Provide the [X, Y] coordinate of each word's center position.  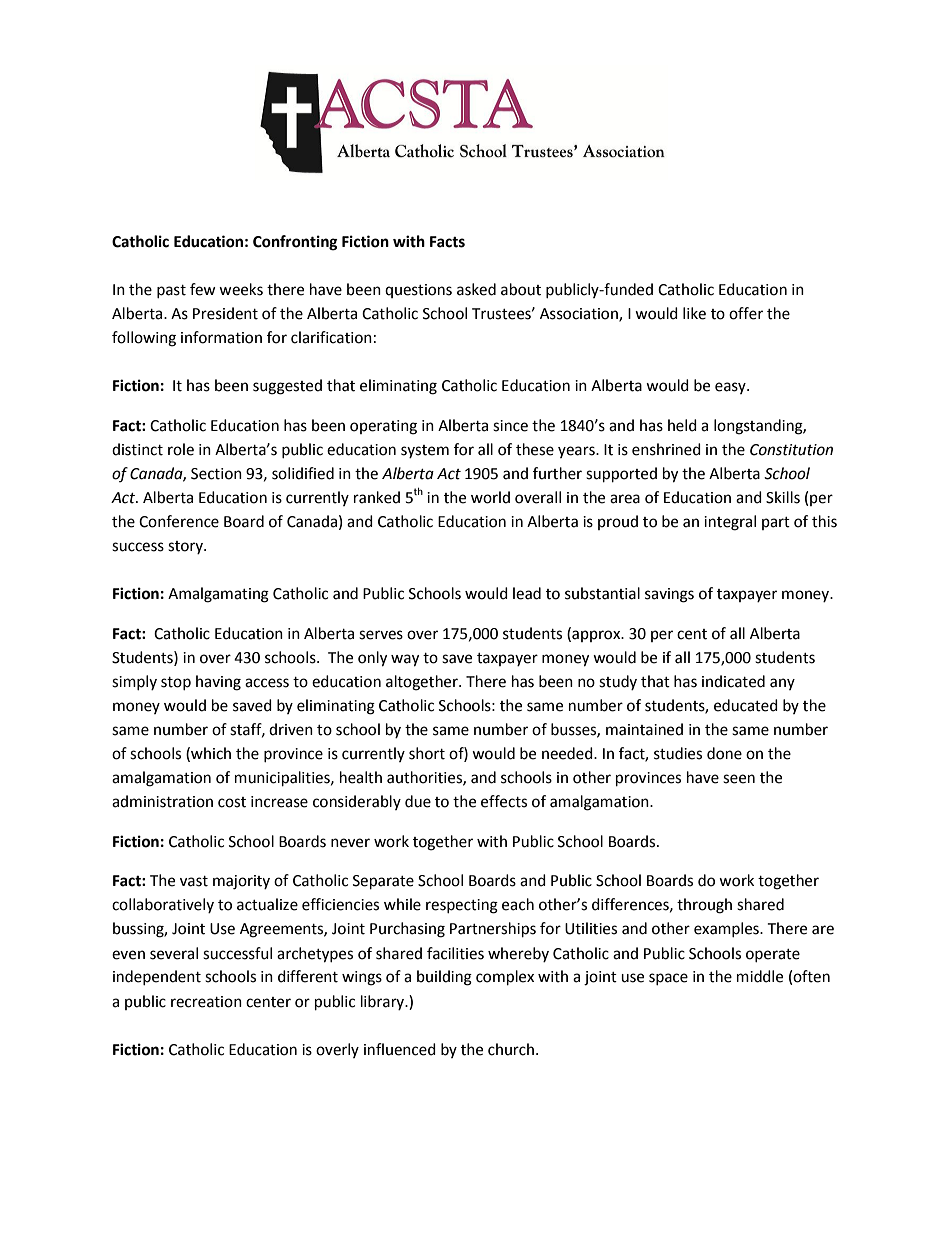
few [203, 289]
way [405, 660]
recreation [206, 1002]
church [511, 1049]
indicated [733, 681]
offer [746, 313]
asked [476, 289]
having [218, 683]
